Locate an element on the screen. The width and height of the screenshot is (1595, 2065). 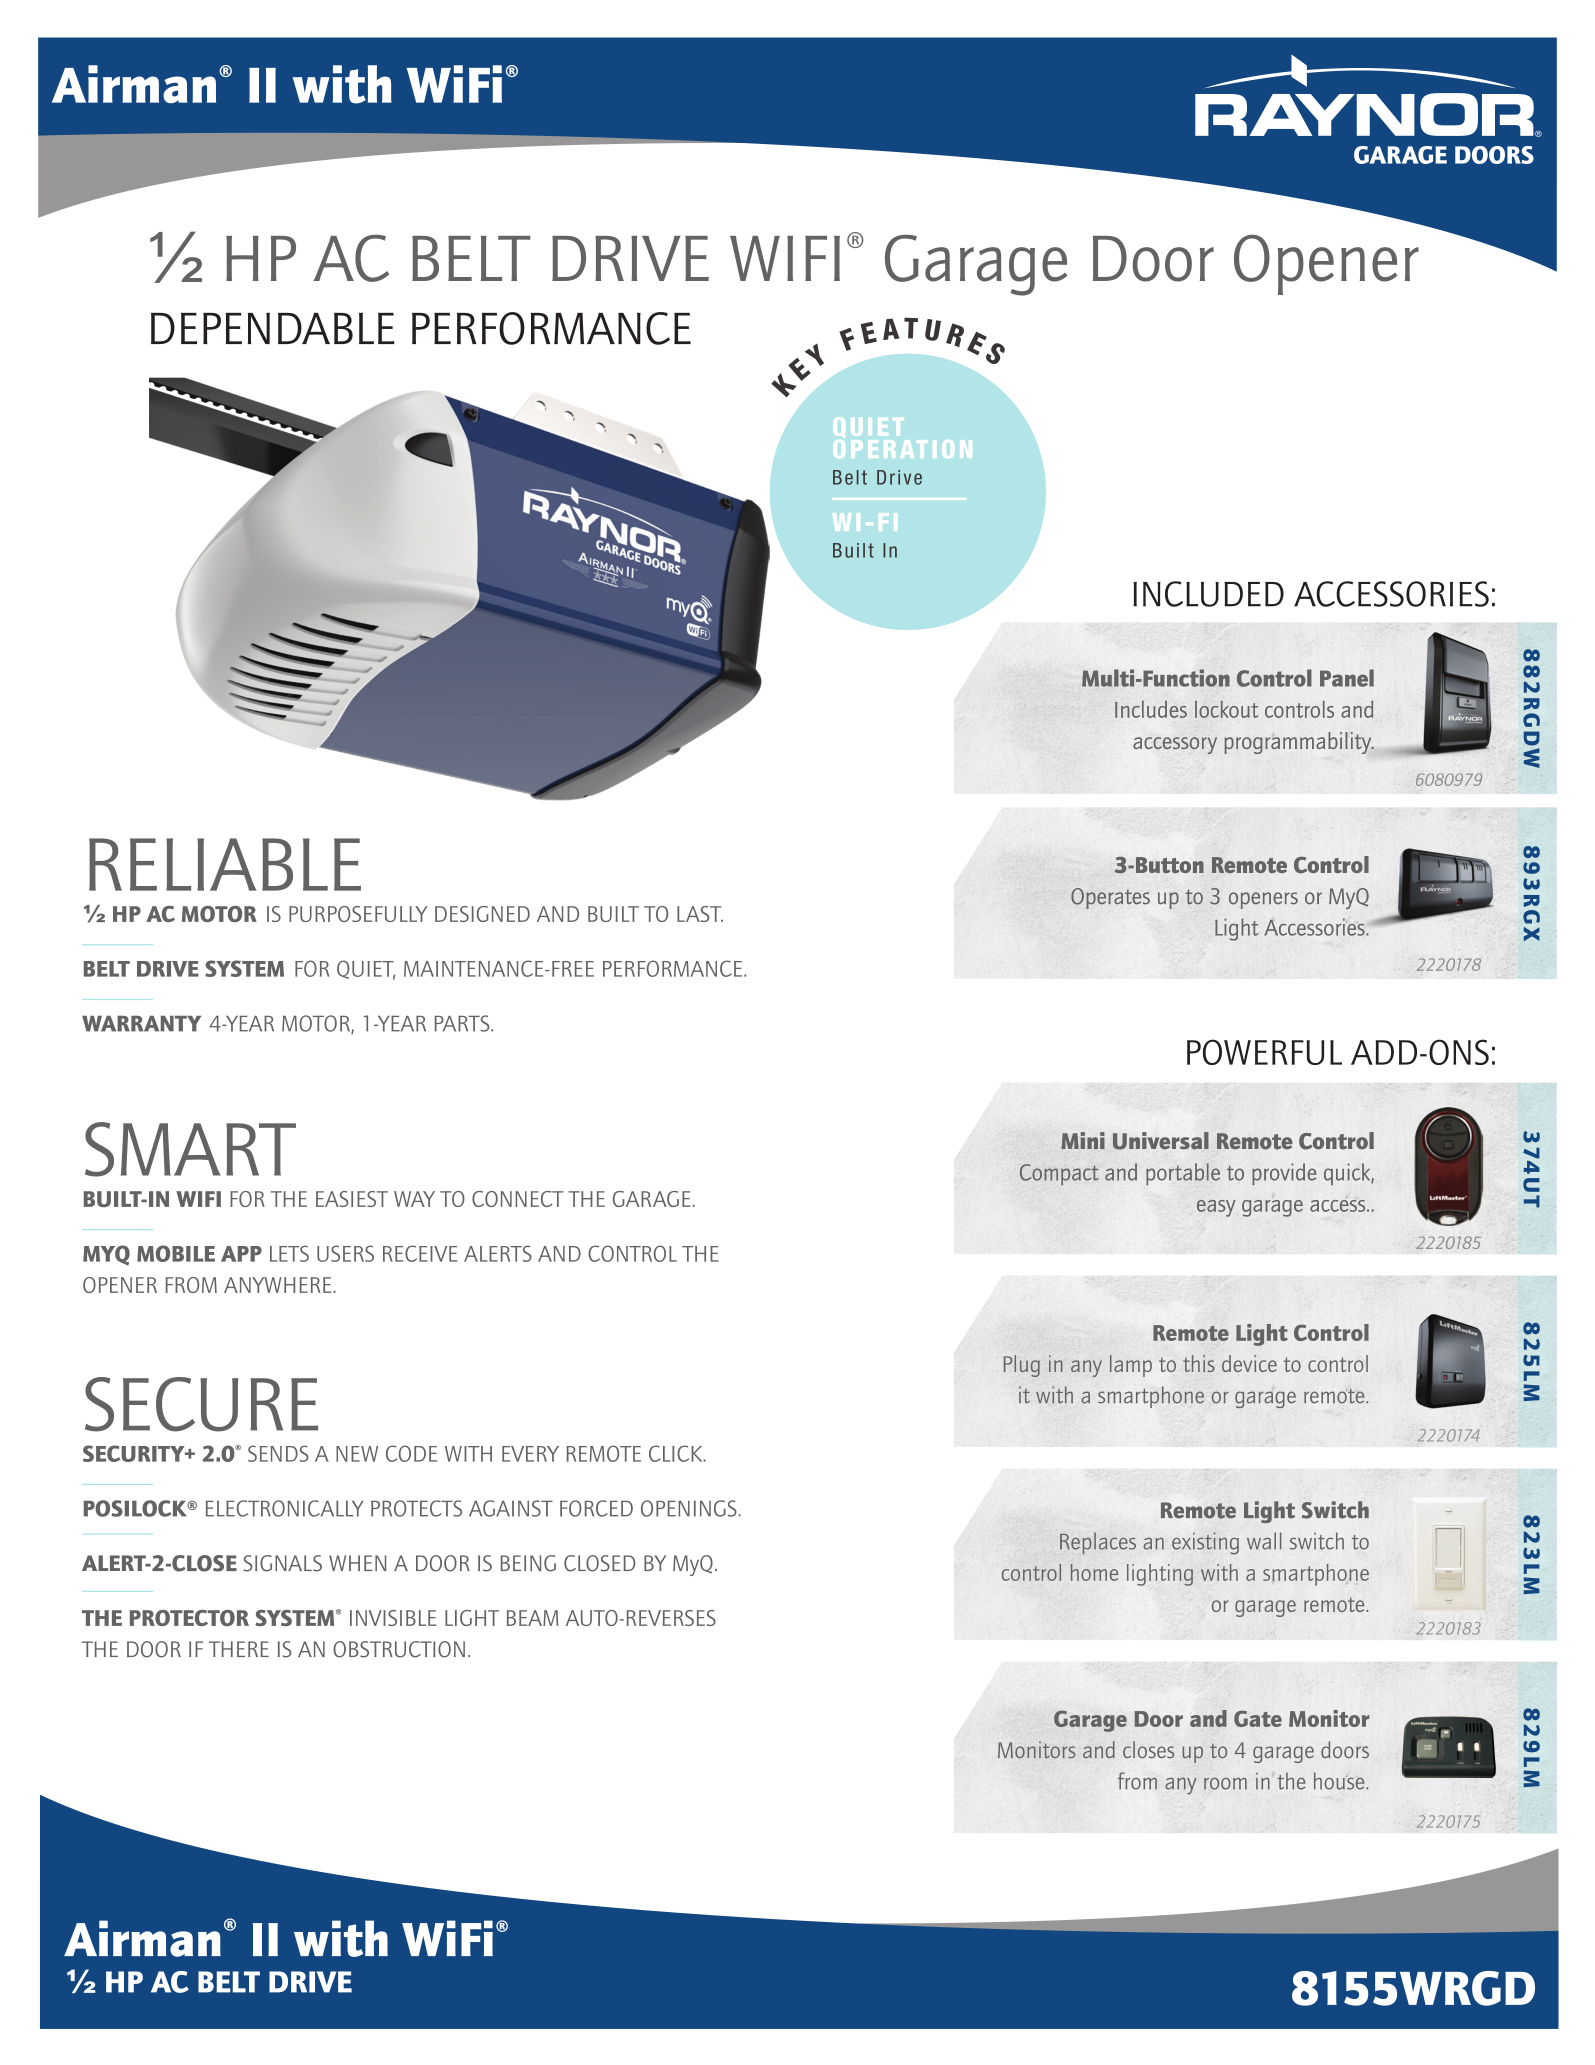
POWERFUL is located at coordinates (1264, 1052).
